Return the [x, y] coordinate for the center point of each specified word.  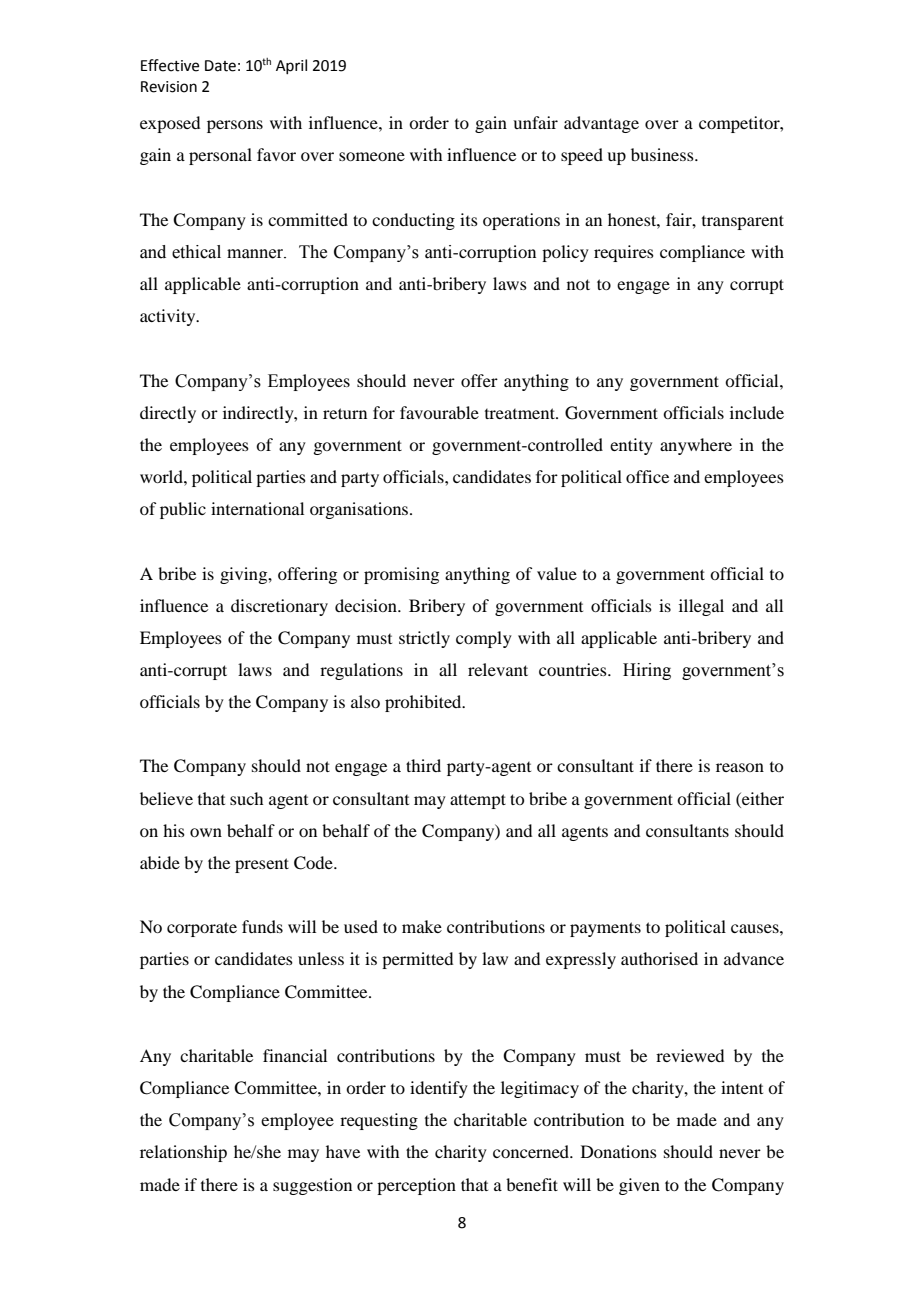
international [257, 508]
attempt [478, 801]
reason [740, 767]
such [246, 798]
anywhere [696, 446]
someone [372, 156]
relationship [183, 1153]
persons [235, 126]
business [663, 154]
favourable [439, 412]
